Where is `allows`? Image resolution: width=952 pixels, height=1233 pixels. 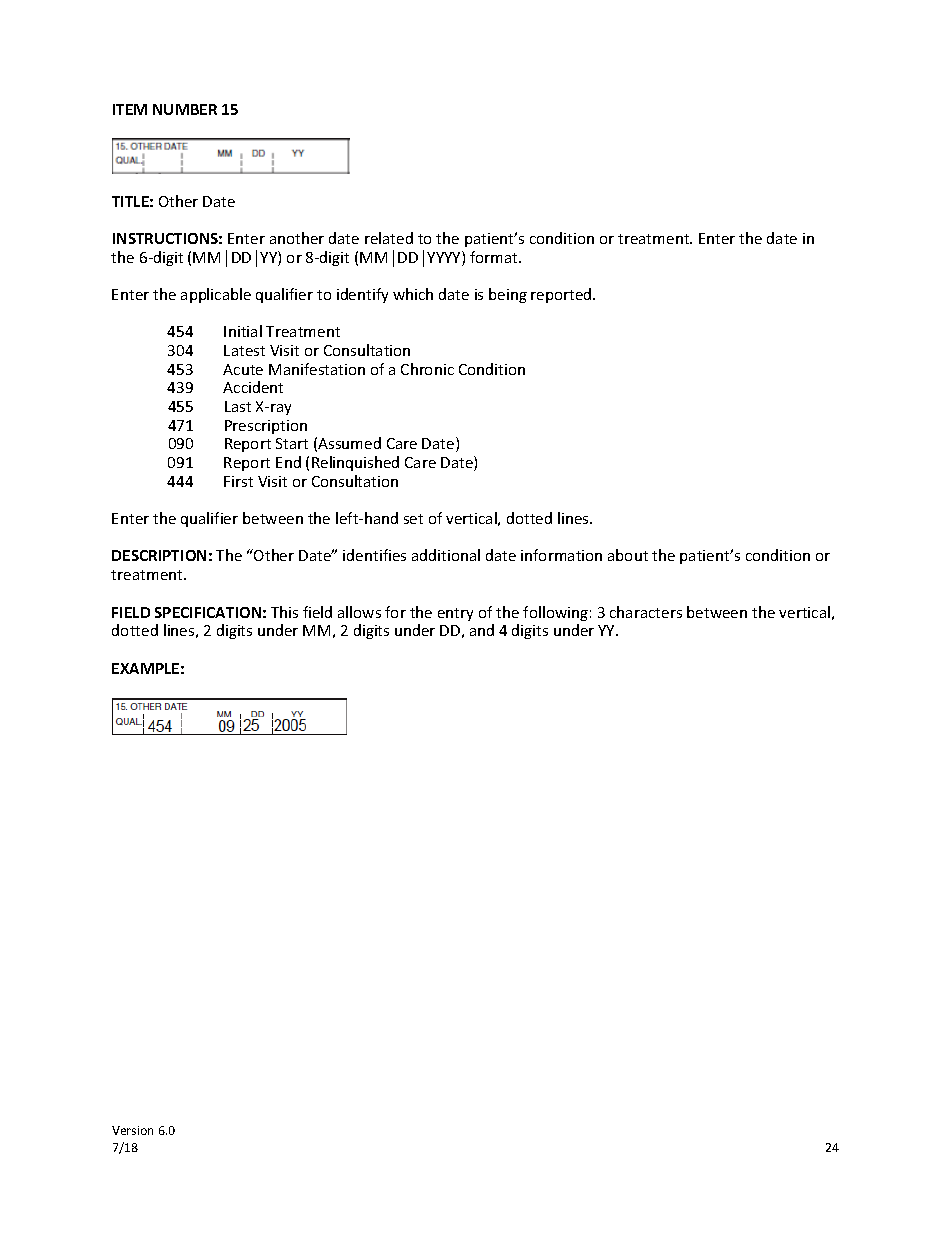
allows is located at coordinates (359, 612).
